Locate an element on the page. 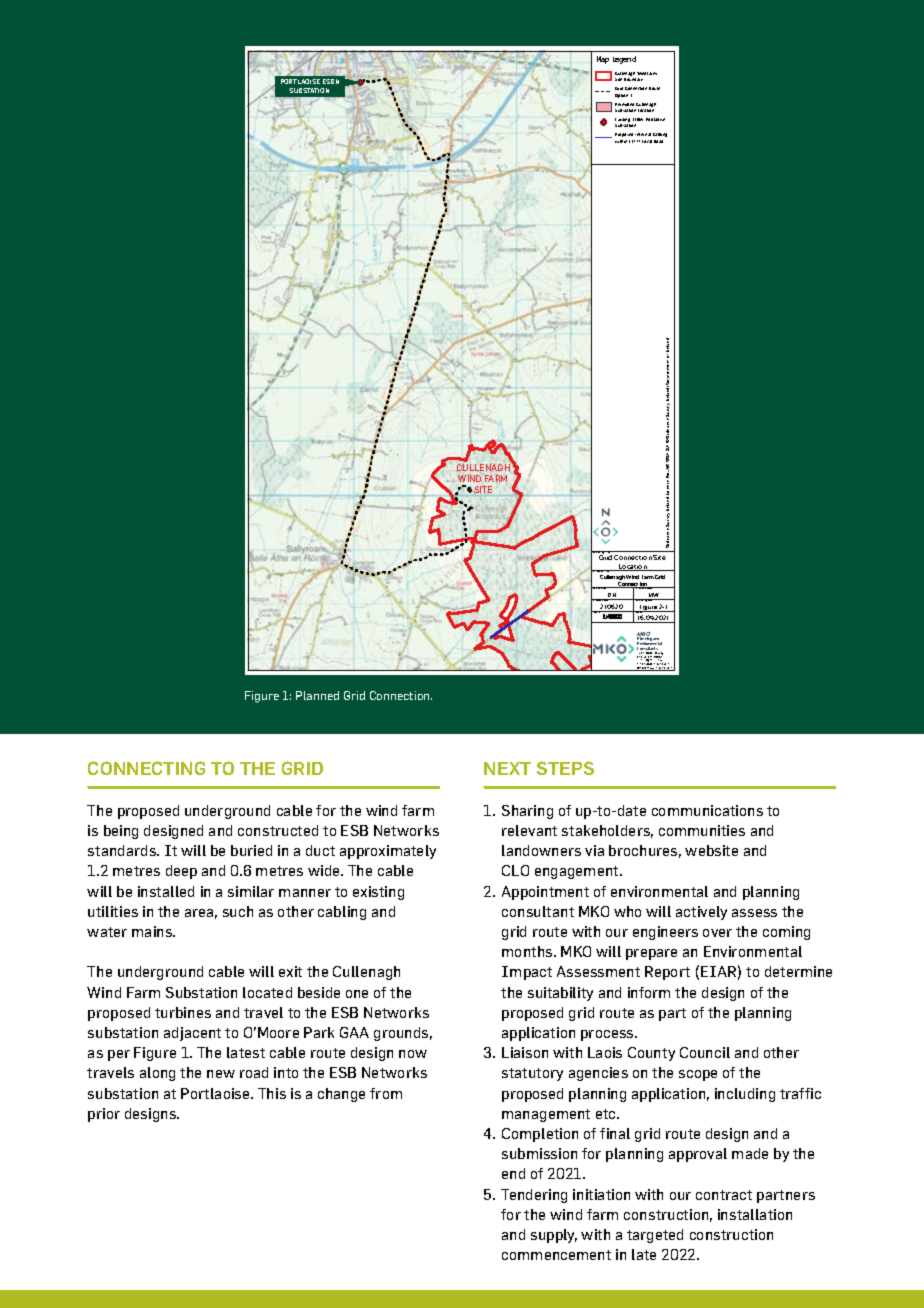 This image has height=1308, width=924. communities is located at coordinates (702, 830).
